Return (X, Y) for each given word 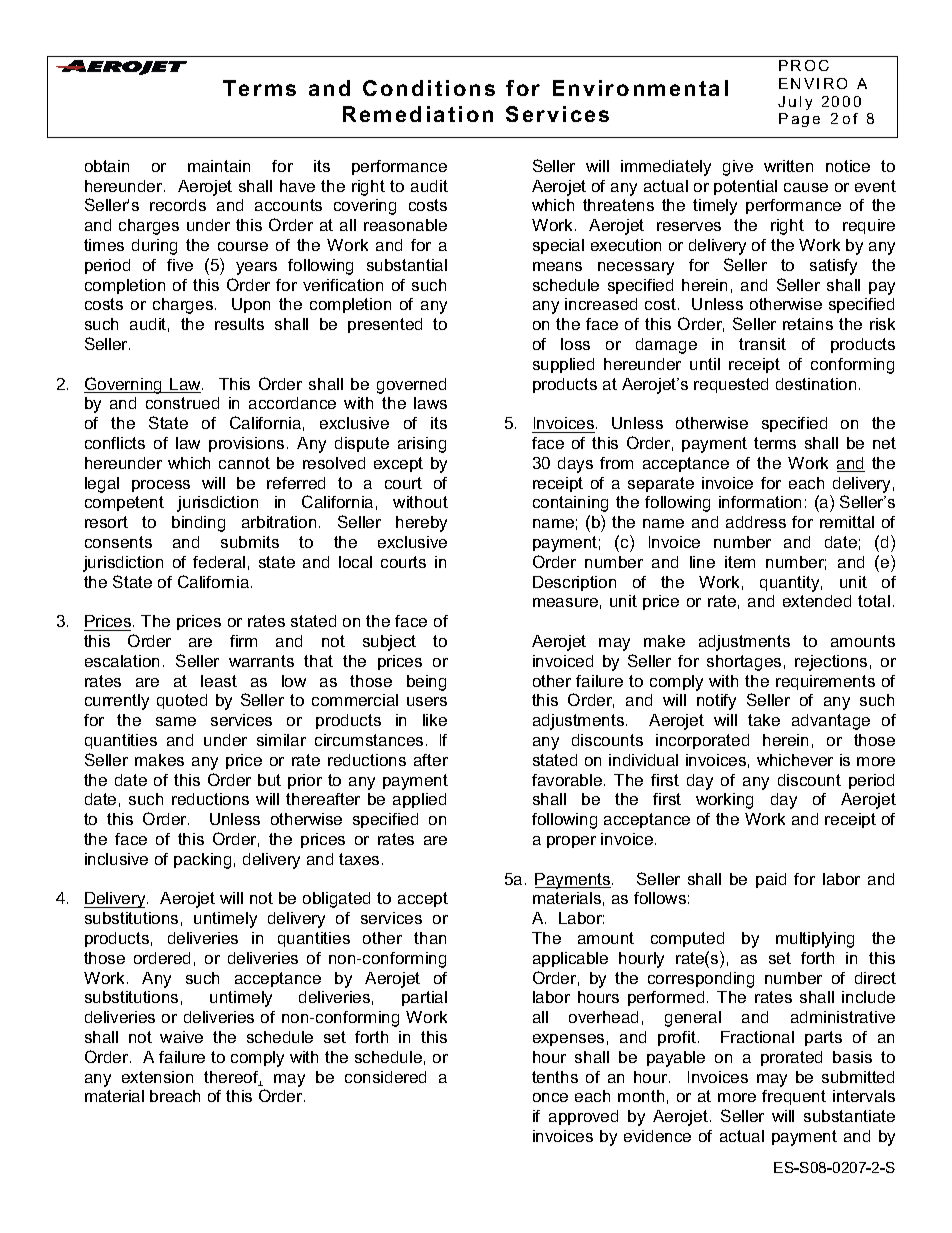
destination (816, 384)
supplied (563, 365)
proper (571, 842)
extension (157, 1077)
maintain (219, 166)
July (795, 103)
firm (243, 641)
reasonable (405, 225)
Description (574, 583)
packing (202, 861)
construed (182, 403)
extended (817, 601)
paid (771, 880)
